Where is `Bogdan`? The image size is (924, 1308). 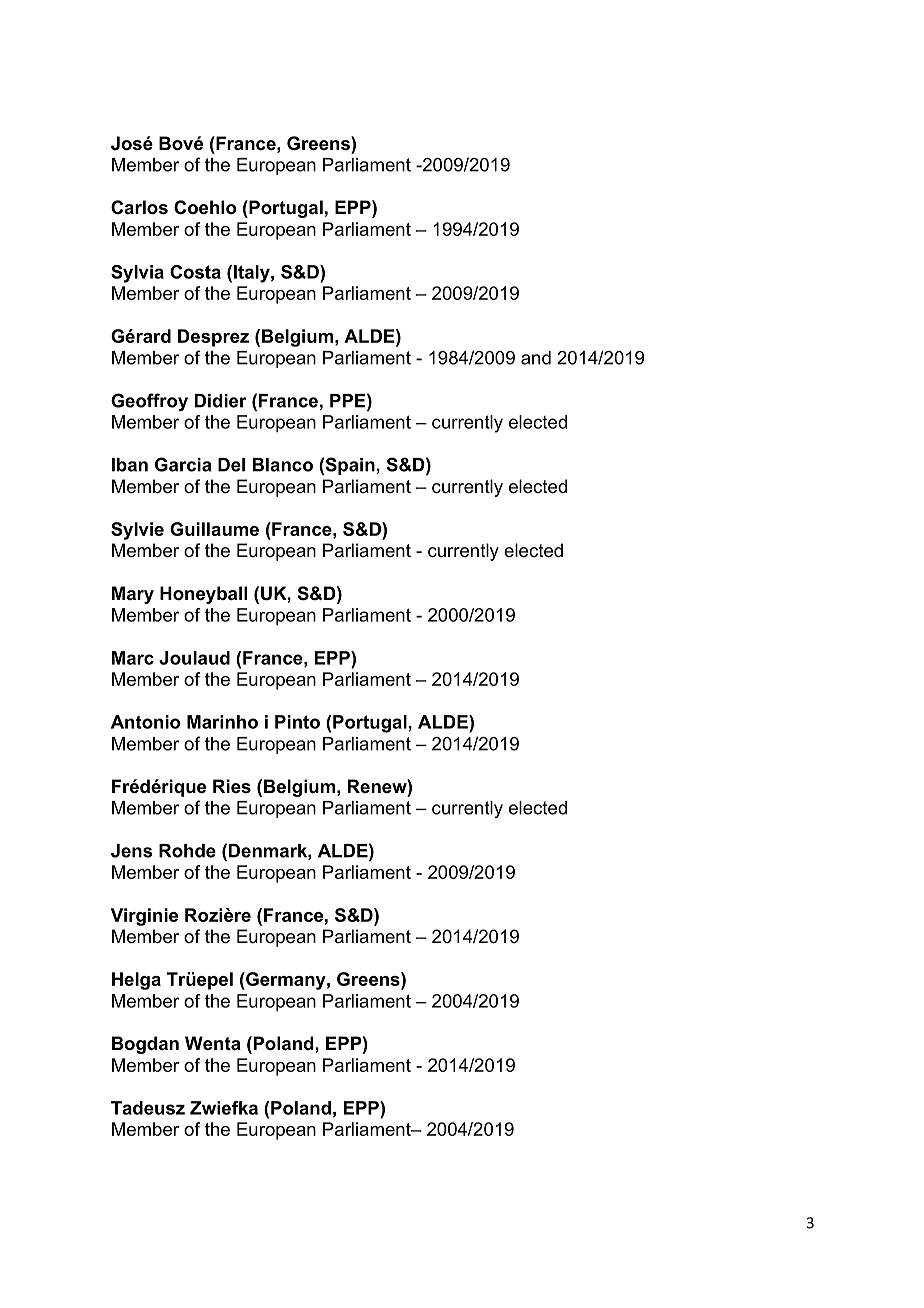 Bogdan is located at coordinates (145, 1045).
